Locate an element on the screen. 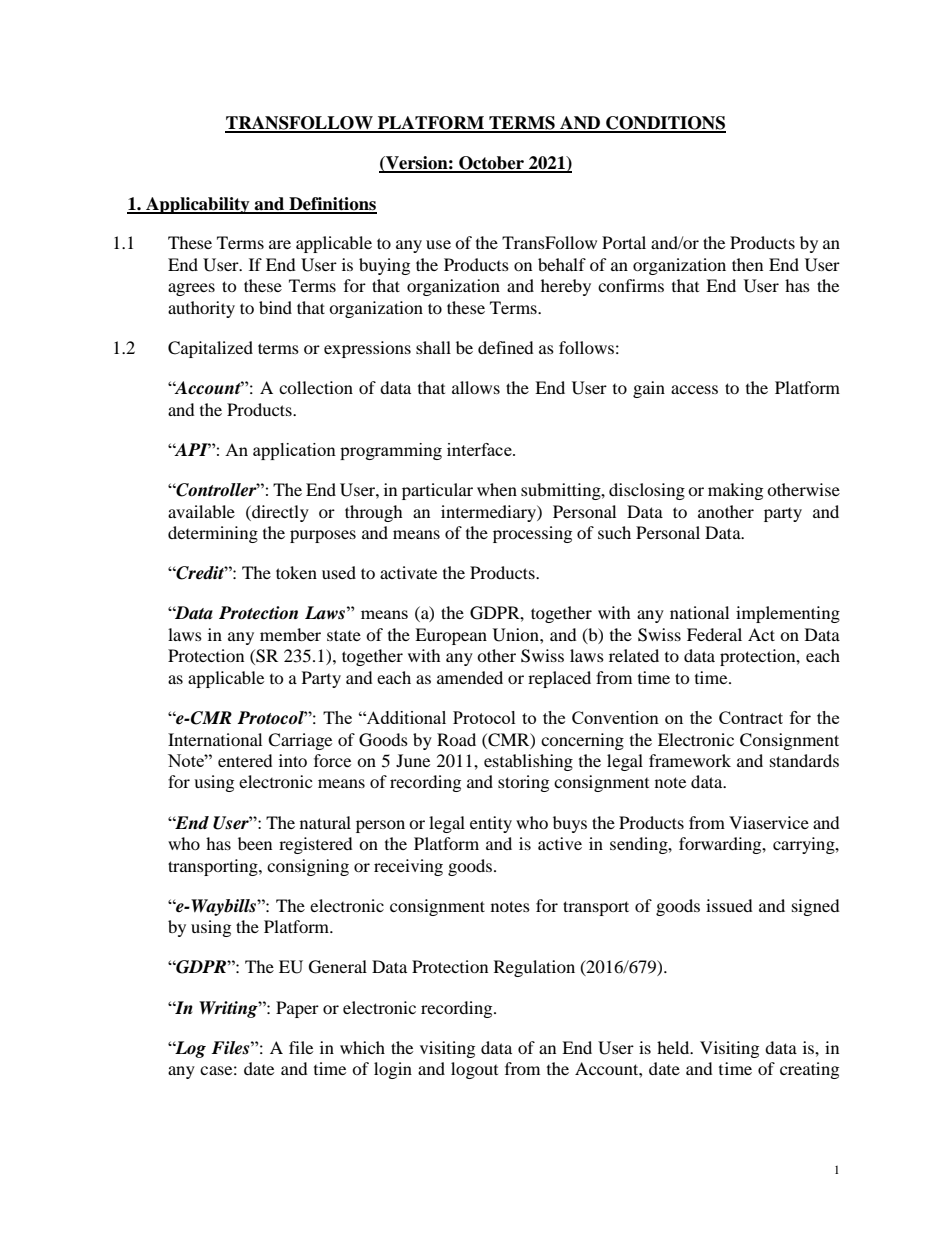 The width and height of the screenshot is (952, 1233). entered is located at coordinates (245, 760).
